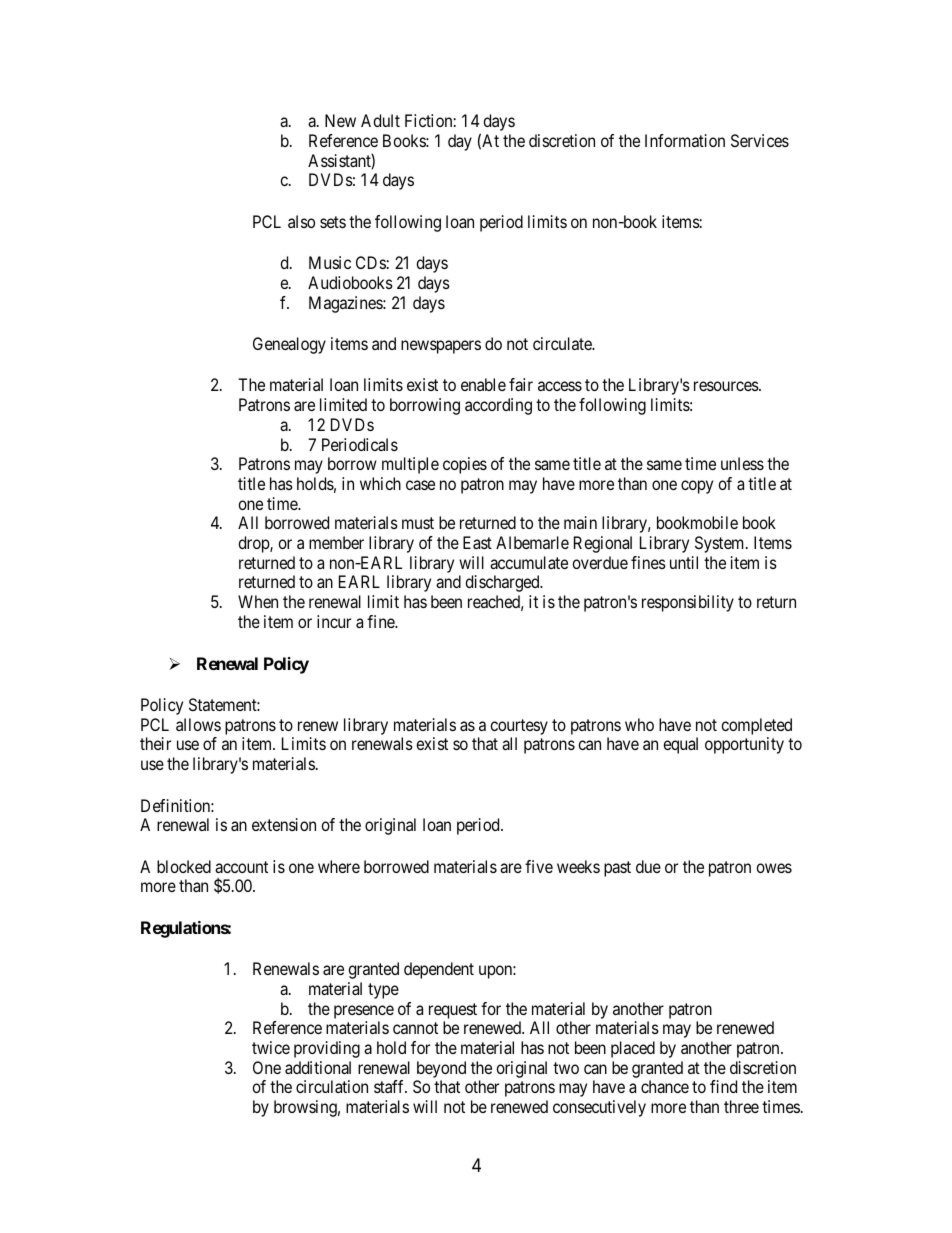 The width and height of the document is (952, 1233). What do you see at coordinates (685, 140) in the document?
I see `Information` at bounding box center [685, 140].
